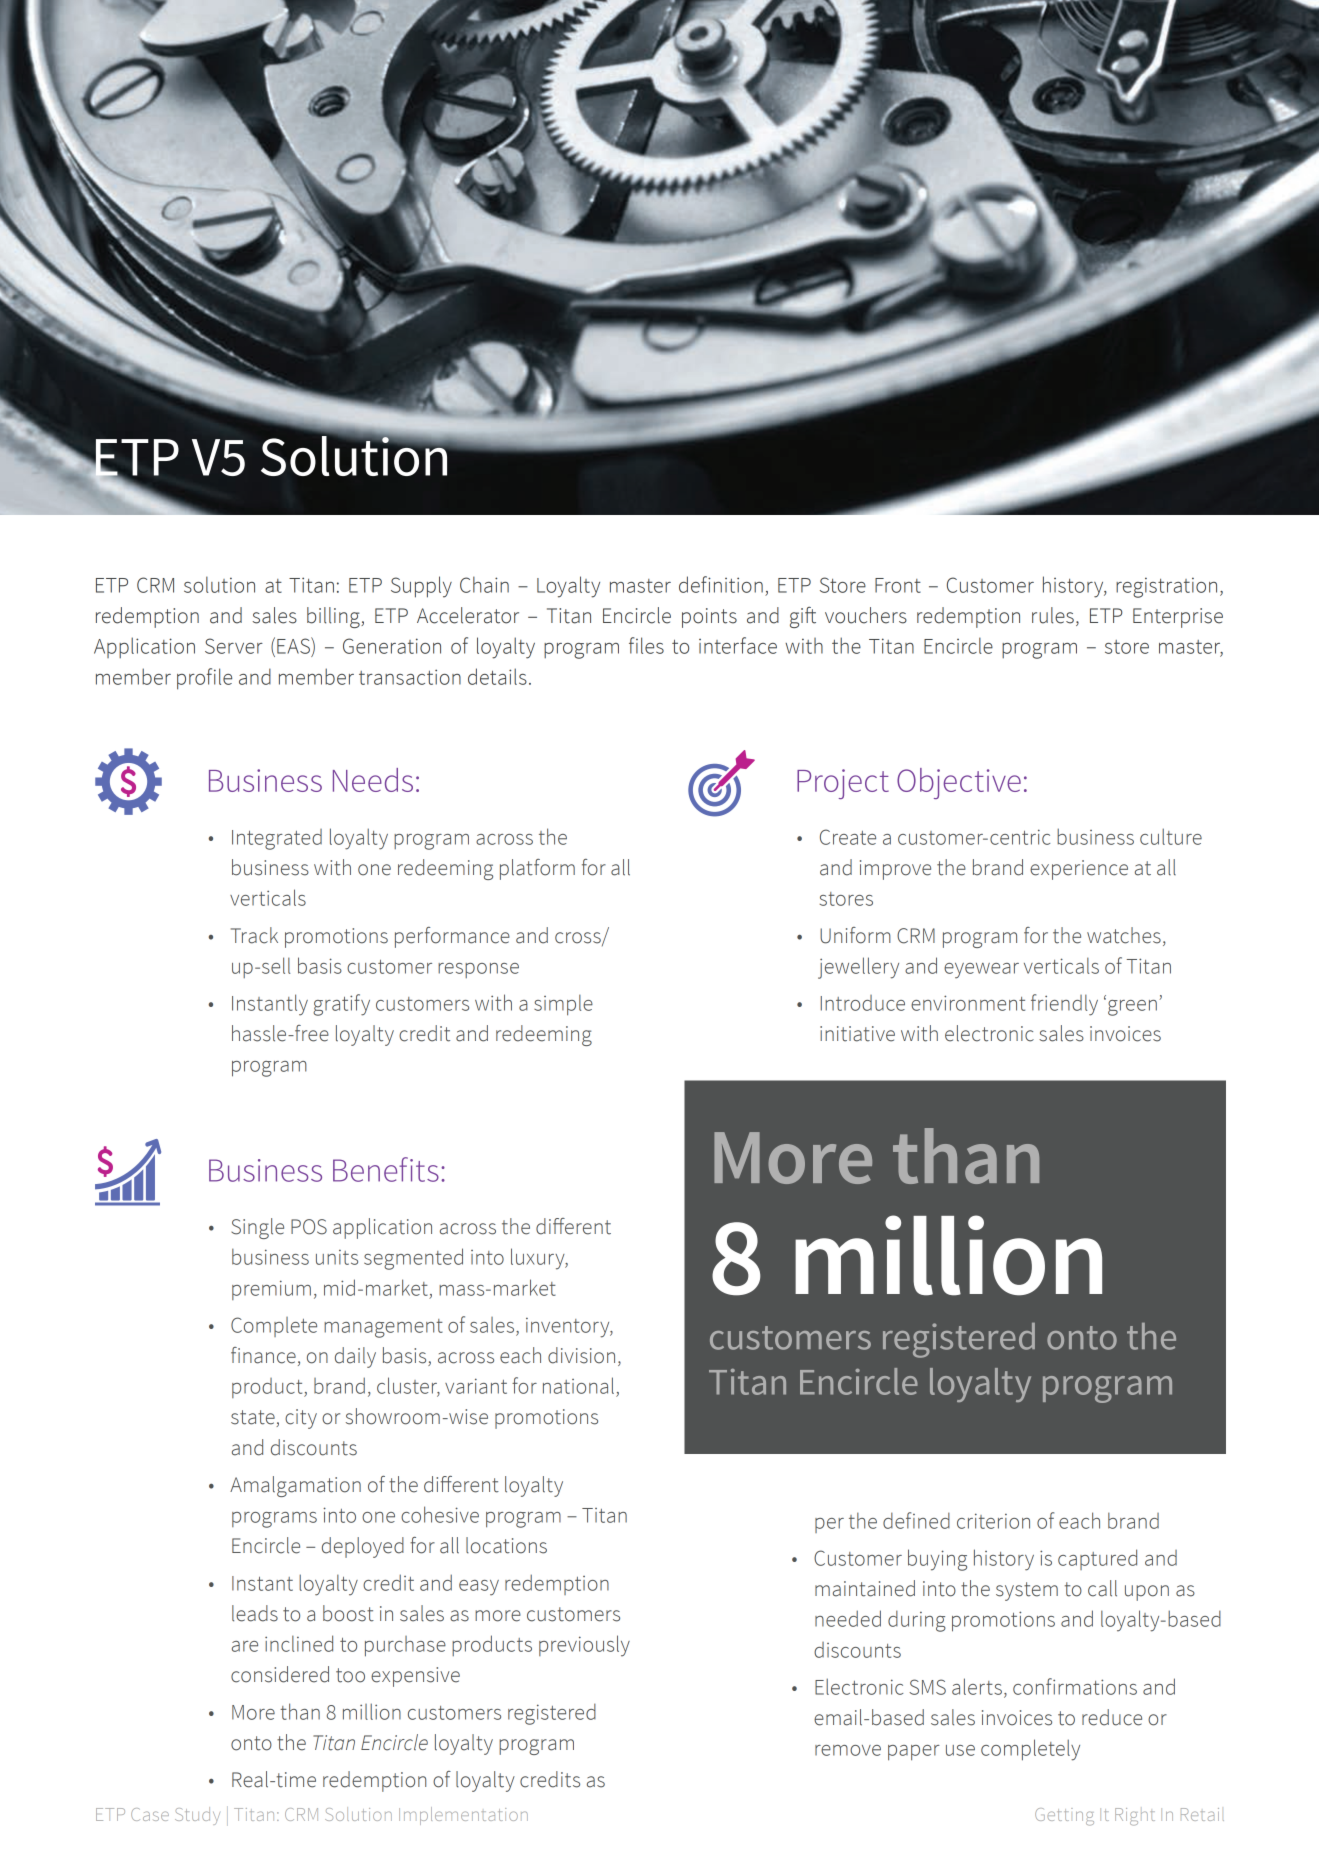 The height and width of the screenshot is (1865, 1319). What do you see at coordinates (257, 1228) in the screenshot?
I see `Single` at bounding box center [257, 1228].
